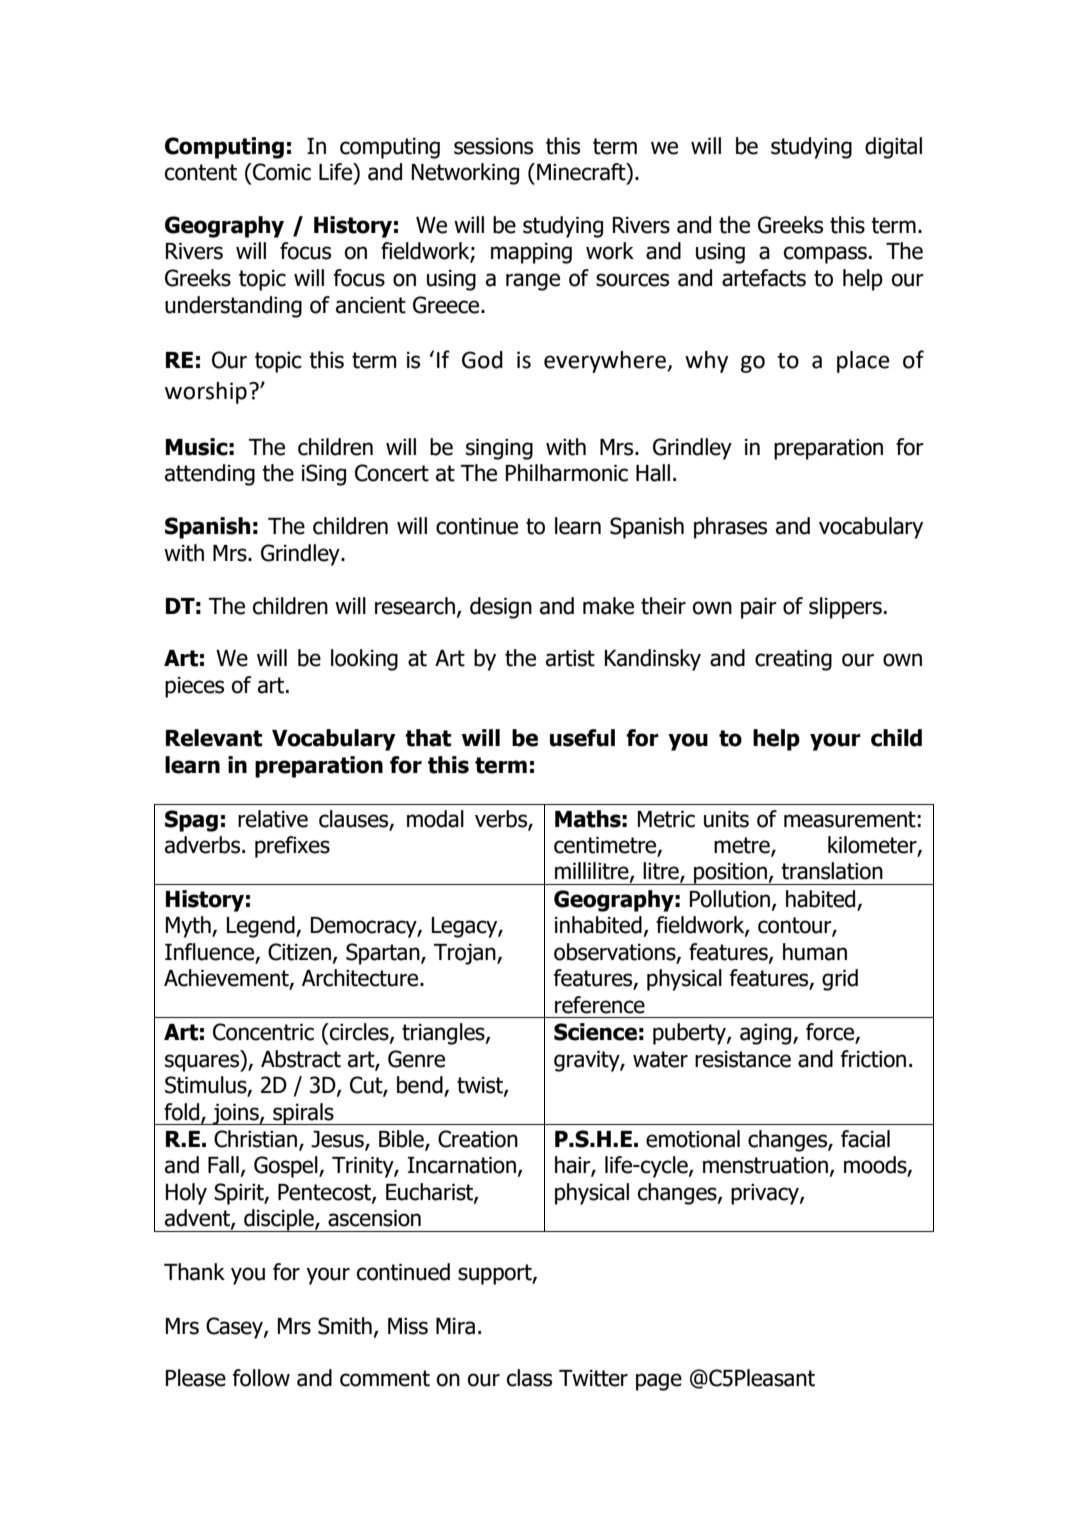 This image has height=1540, width=1088. What do you see at coordinates (793, 660) in the image?
I see `creating` at bounding box center [793, 660].
